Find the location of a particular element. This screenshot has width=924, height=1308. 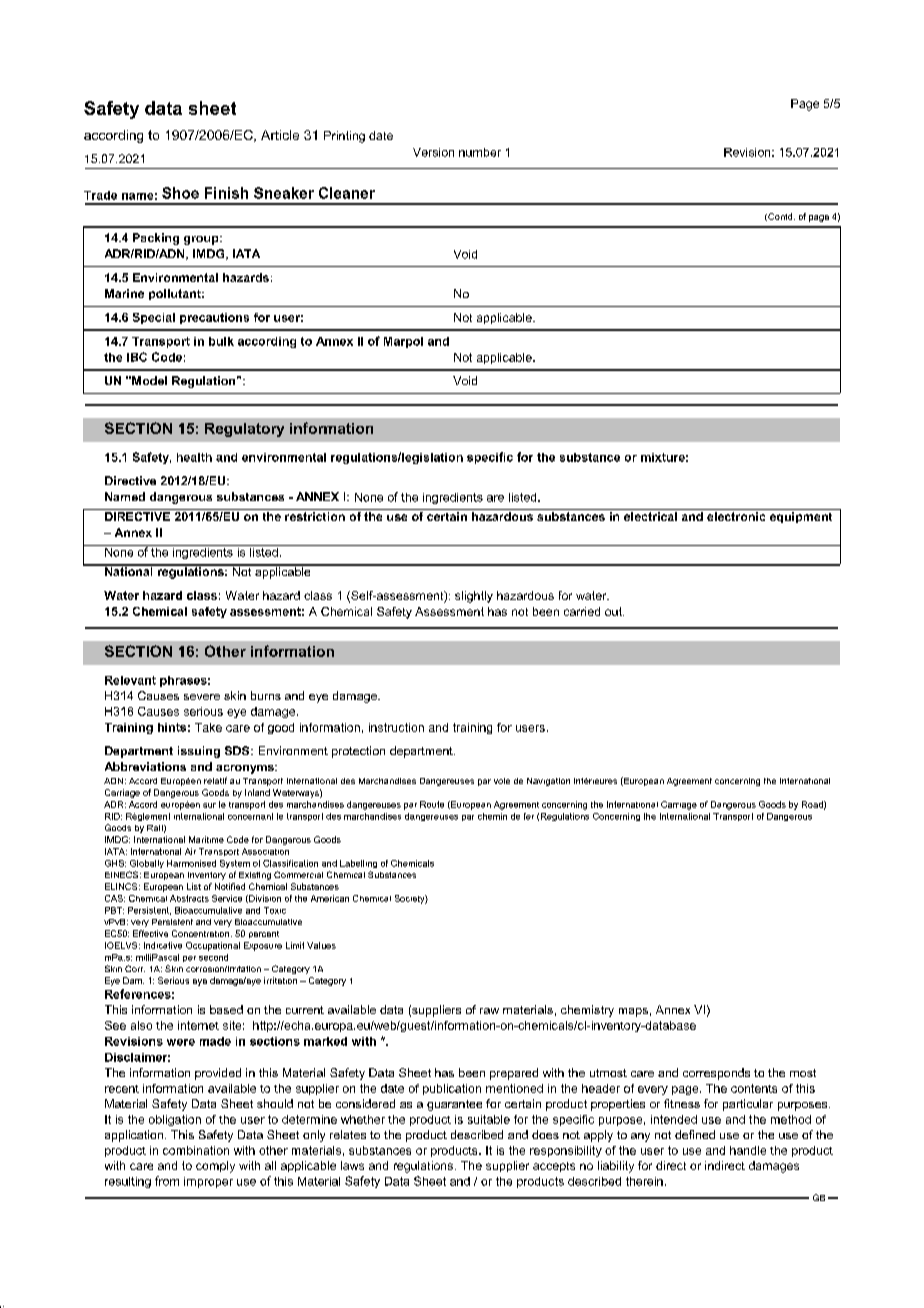

electrical is located at coordinates (650, 516).
